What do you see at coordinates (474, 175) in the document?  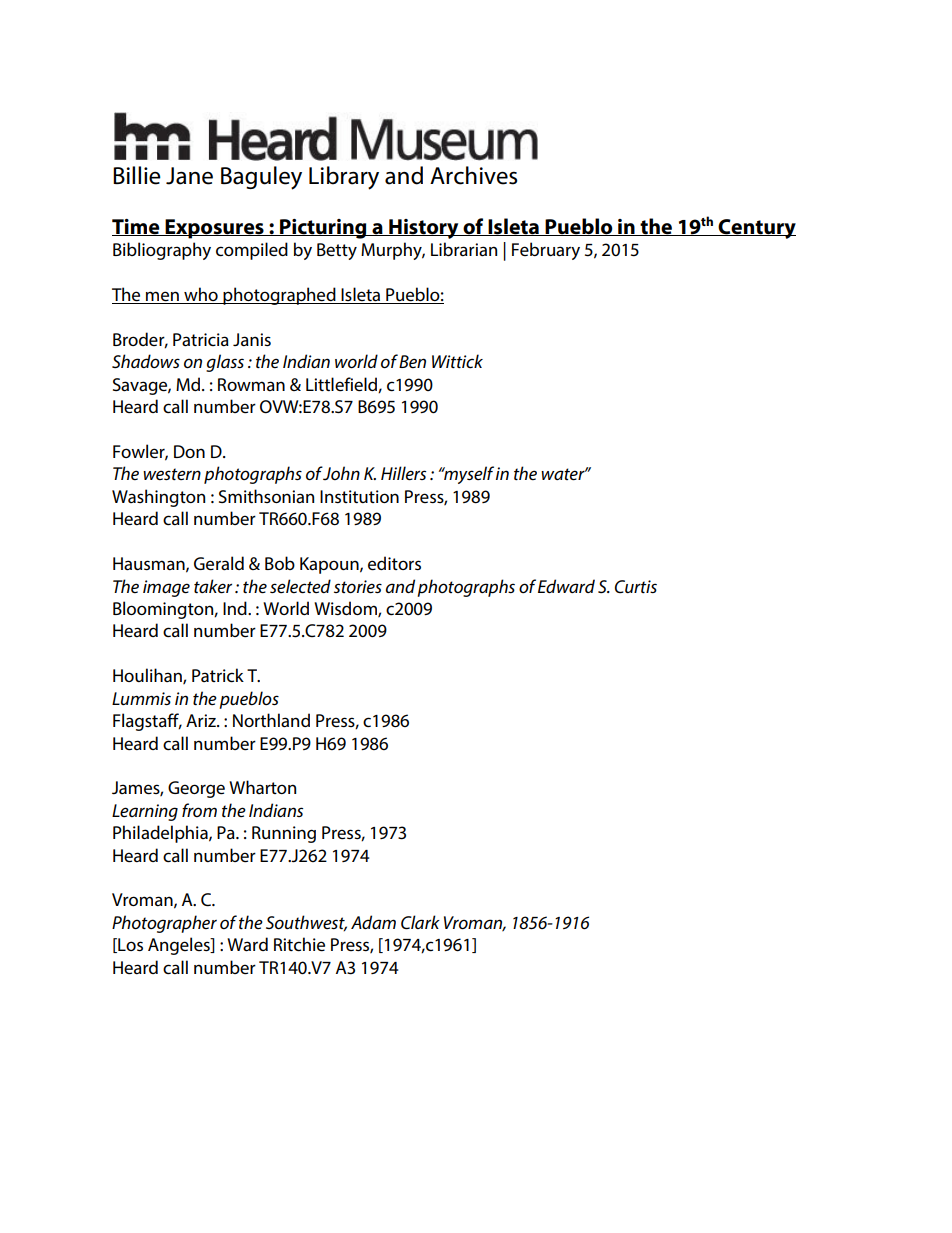 I see `Archives` at bounding box center [474, 175].
